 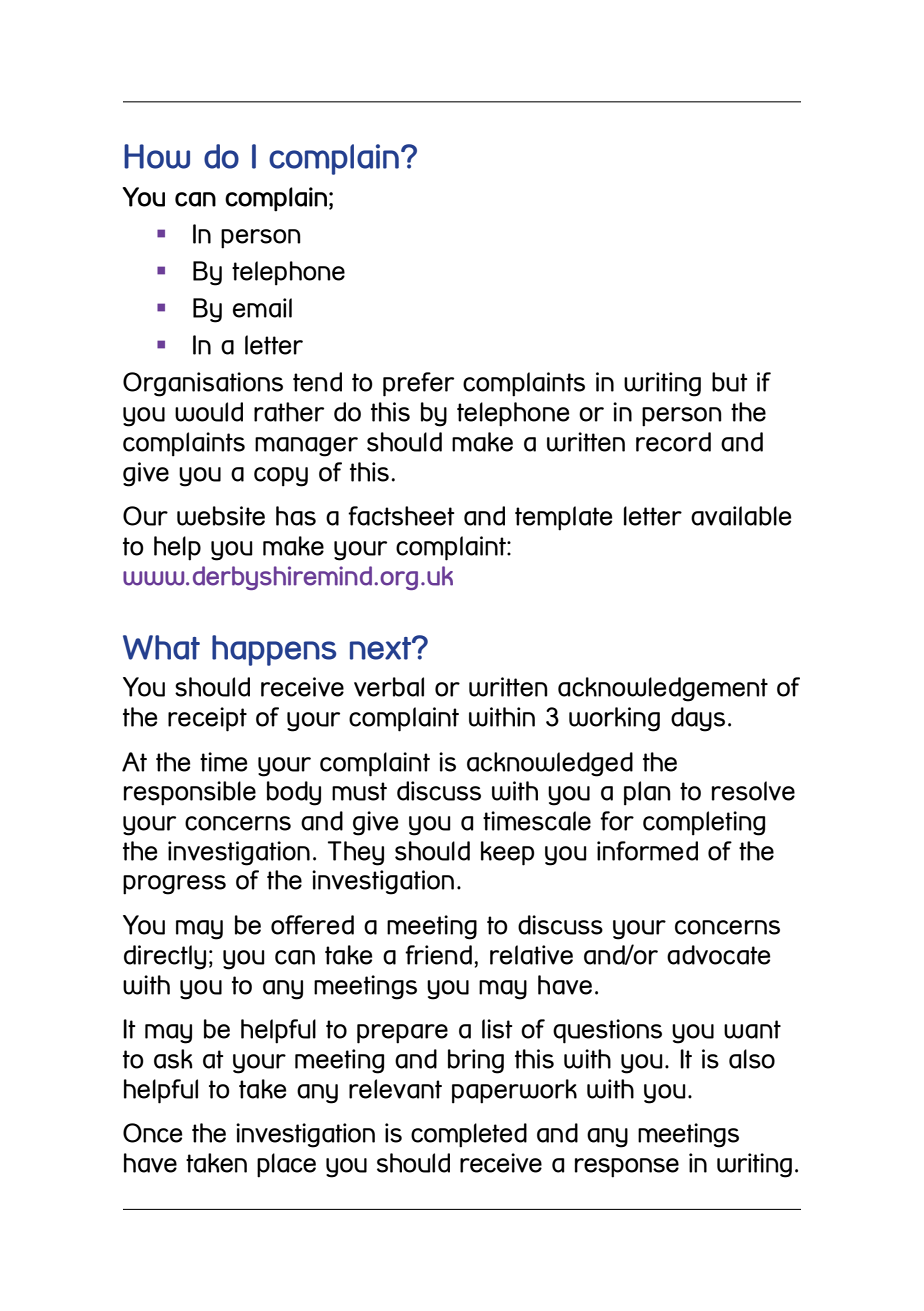 What do you see at coordinates (627, 1168) in the screenshot?
I see `response` at bounding box center [627, 1168].
